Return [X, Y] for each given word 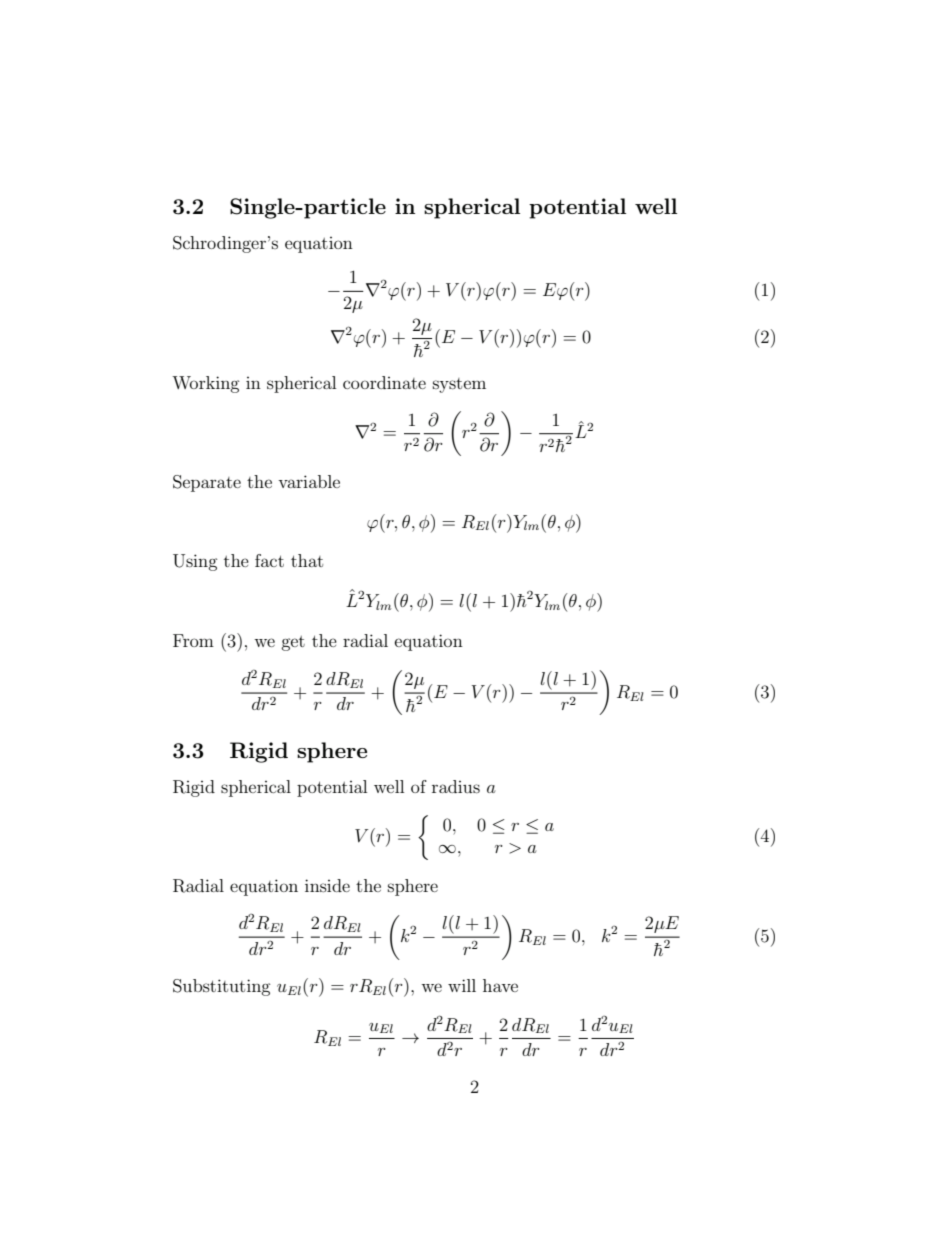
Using [195, 562]
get [293, 643]
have [500, 985]
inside [327, 885]
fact [269, 560]
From [193, 640]
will [462, 985]
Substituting [221, 987]
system [459, 385]
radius [456, 786]
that [307, 560]
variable [309, 481]
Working [205, 384]
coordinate [384, 382]
